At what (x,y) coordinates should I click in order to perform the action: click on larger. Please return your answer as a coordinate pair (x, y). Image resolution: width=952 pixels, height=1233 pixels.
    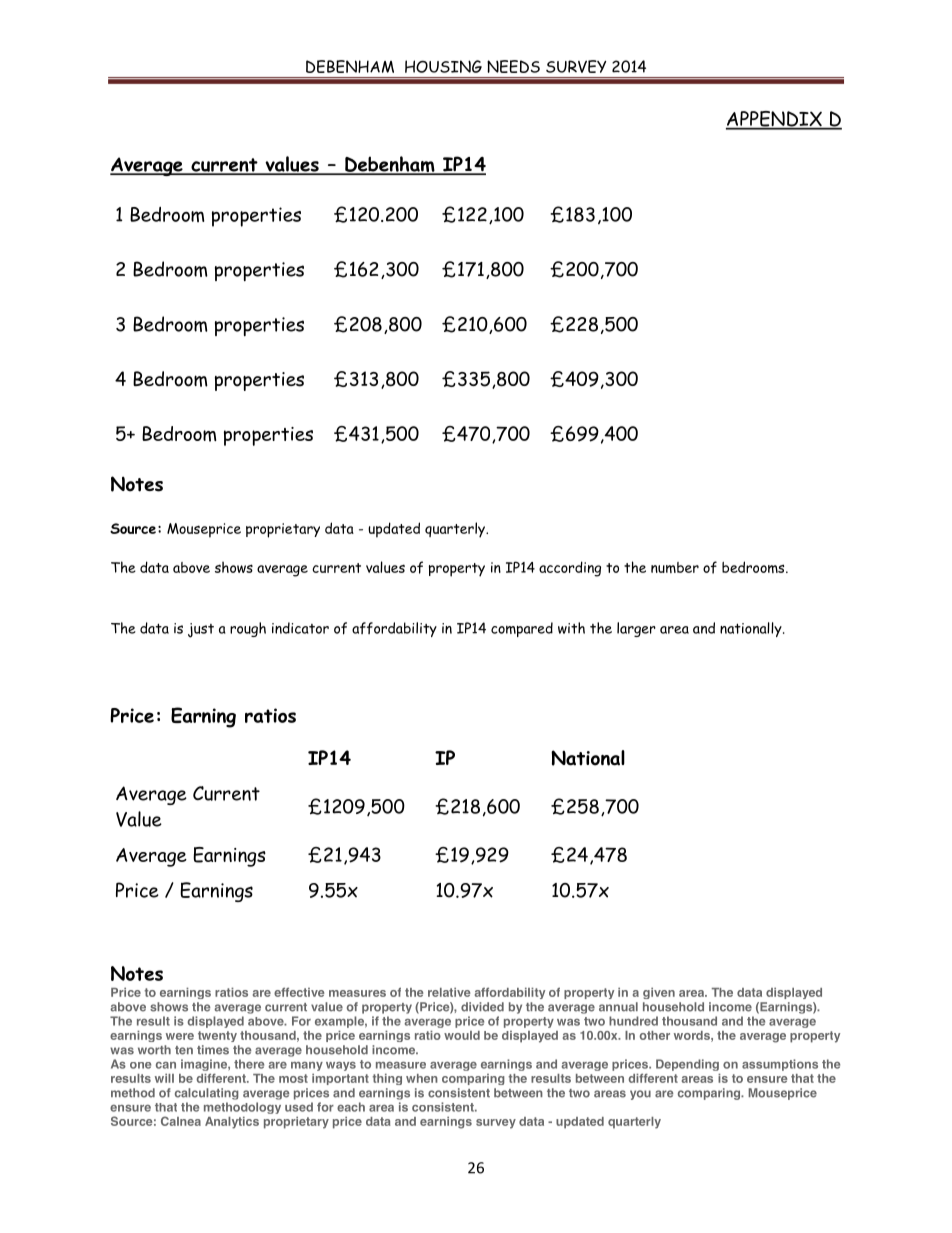
    Looking at the image, I should click on (636, 629).
